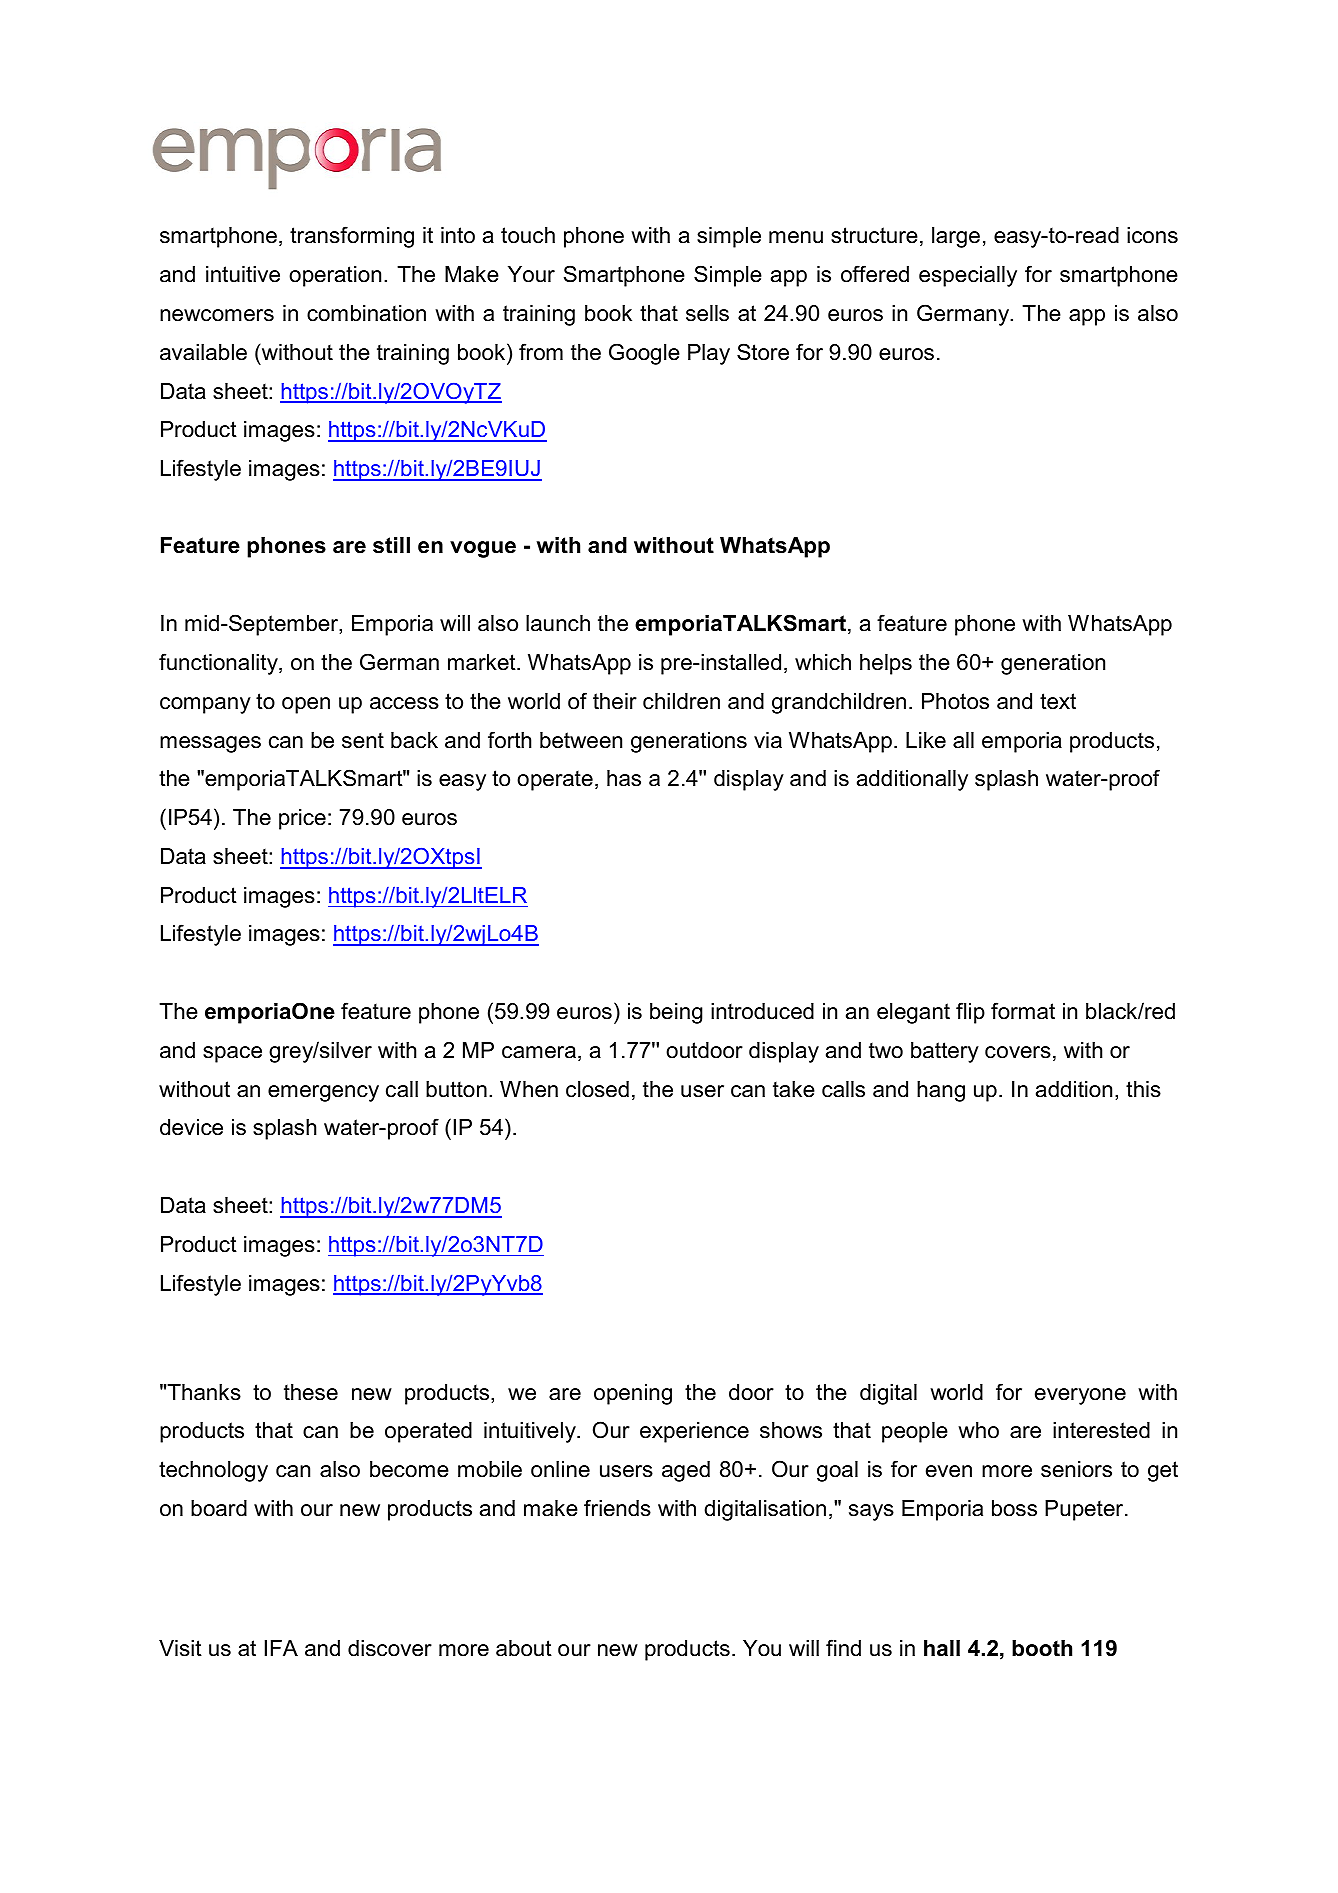  Describe the element at coordinates (615, 701) in the screenshot. I see `their` at that location.
